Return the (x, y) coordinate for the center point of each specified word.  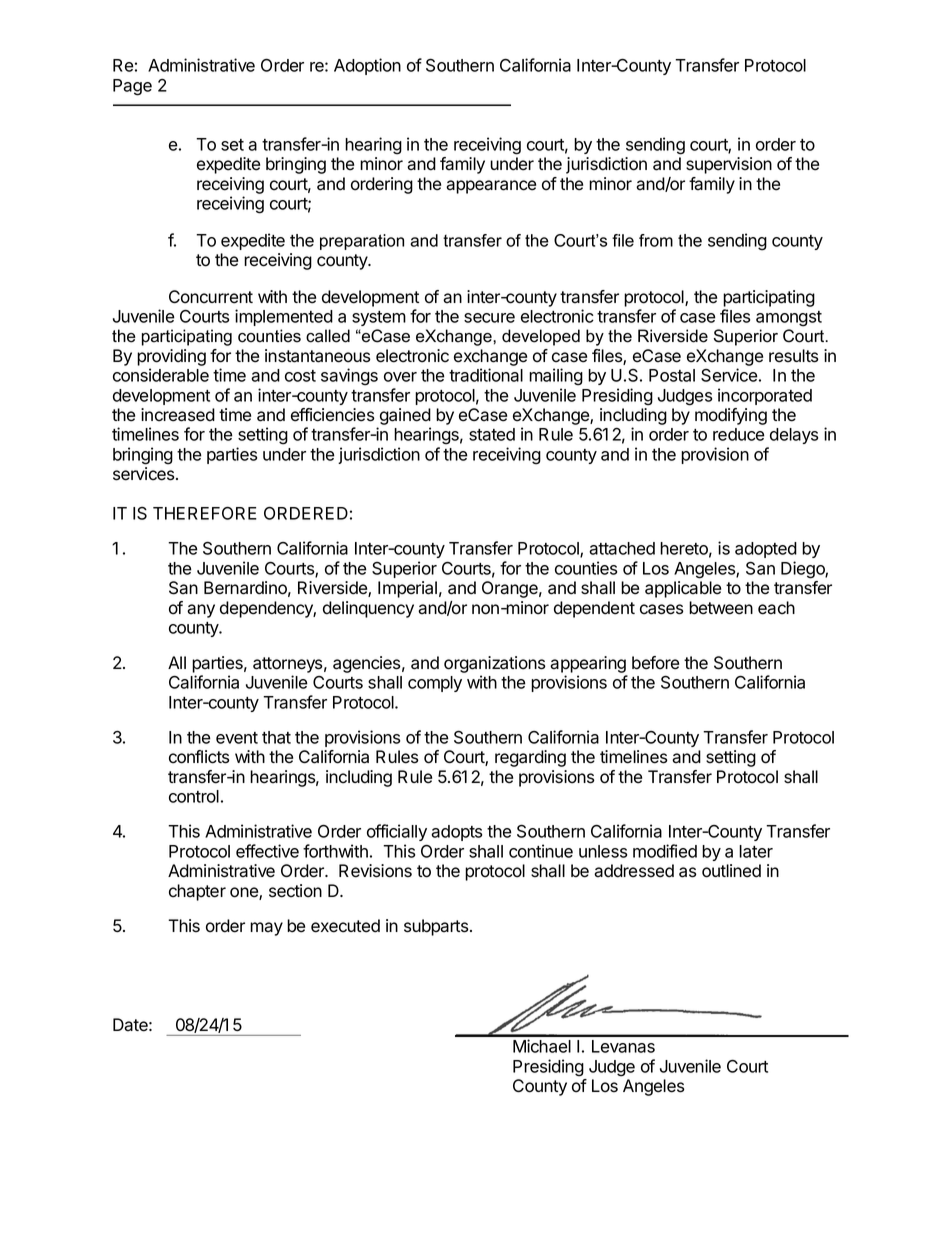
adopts (456, 833)
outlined (731, 871)
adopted (766, 550)
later (756, 851)
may (266, 929)
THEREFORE (205, 513)
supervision (729, 165)
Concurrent (211, 297)
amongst (789, 319)
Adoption (367, 66)
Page (132, 87)
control (194, 796)
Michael (542, 1046)
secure (489, 318)
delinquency (368, 609)
